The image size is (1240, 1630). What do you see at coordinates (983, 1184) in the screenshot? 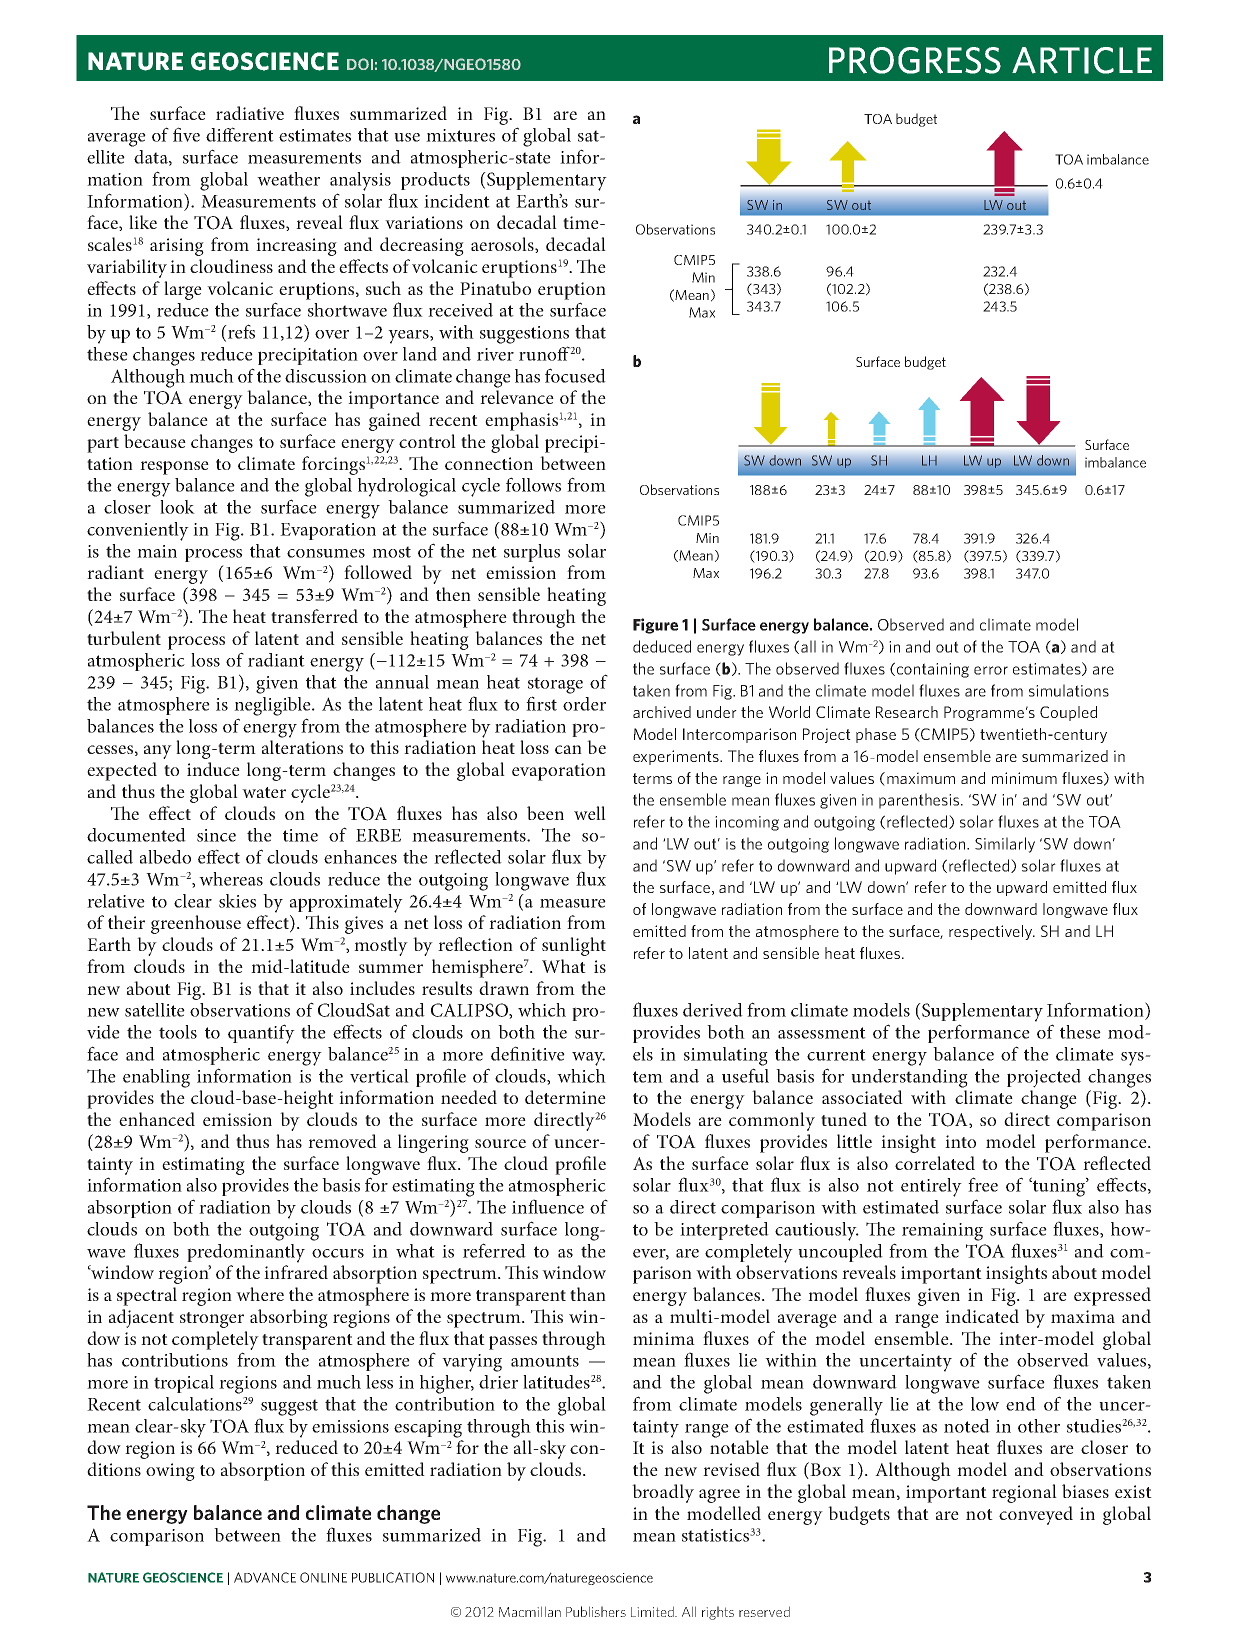
I see `free` at bounding box center [983, 1184].
